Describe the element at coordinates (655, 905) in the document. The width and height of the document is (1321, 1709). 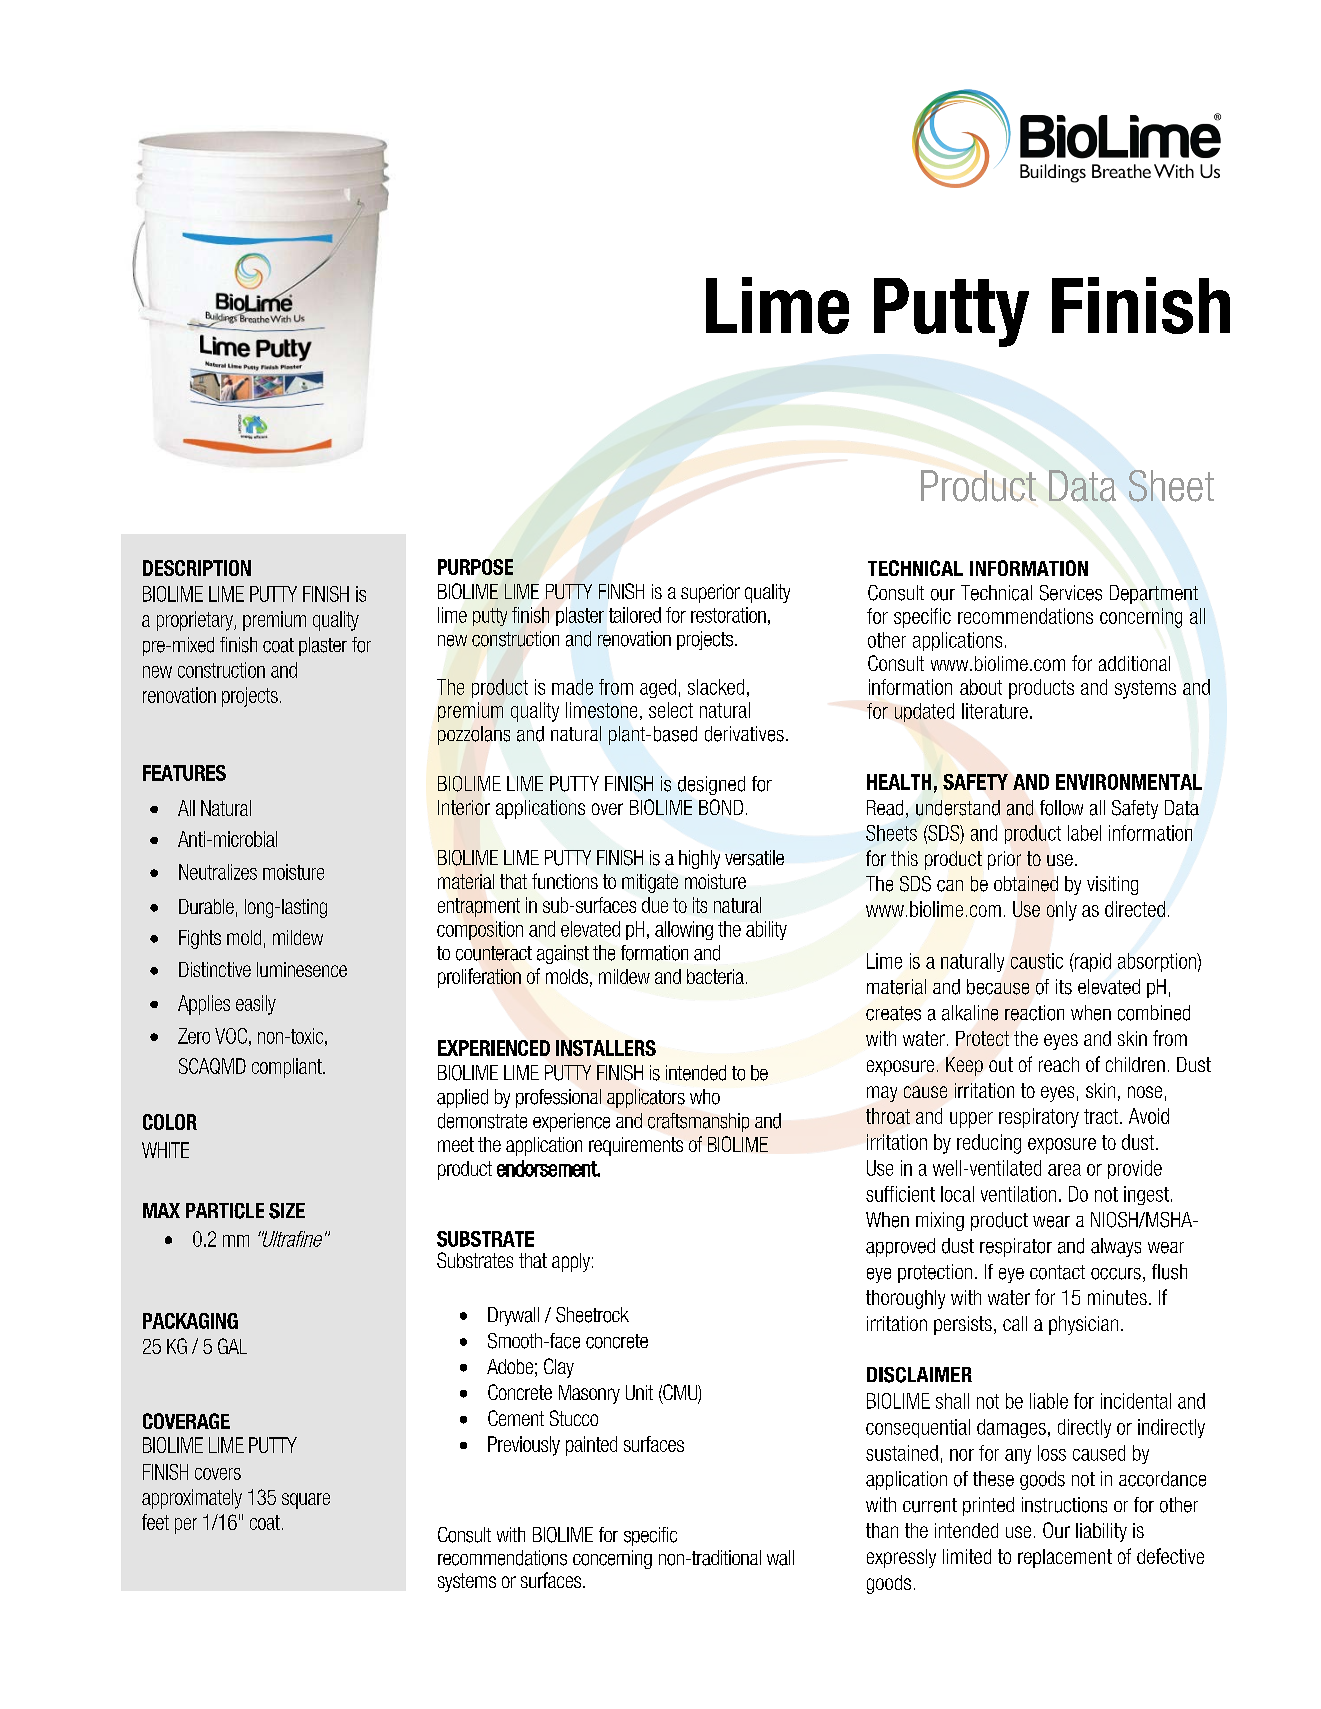
I see `due` at that location.
